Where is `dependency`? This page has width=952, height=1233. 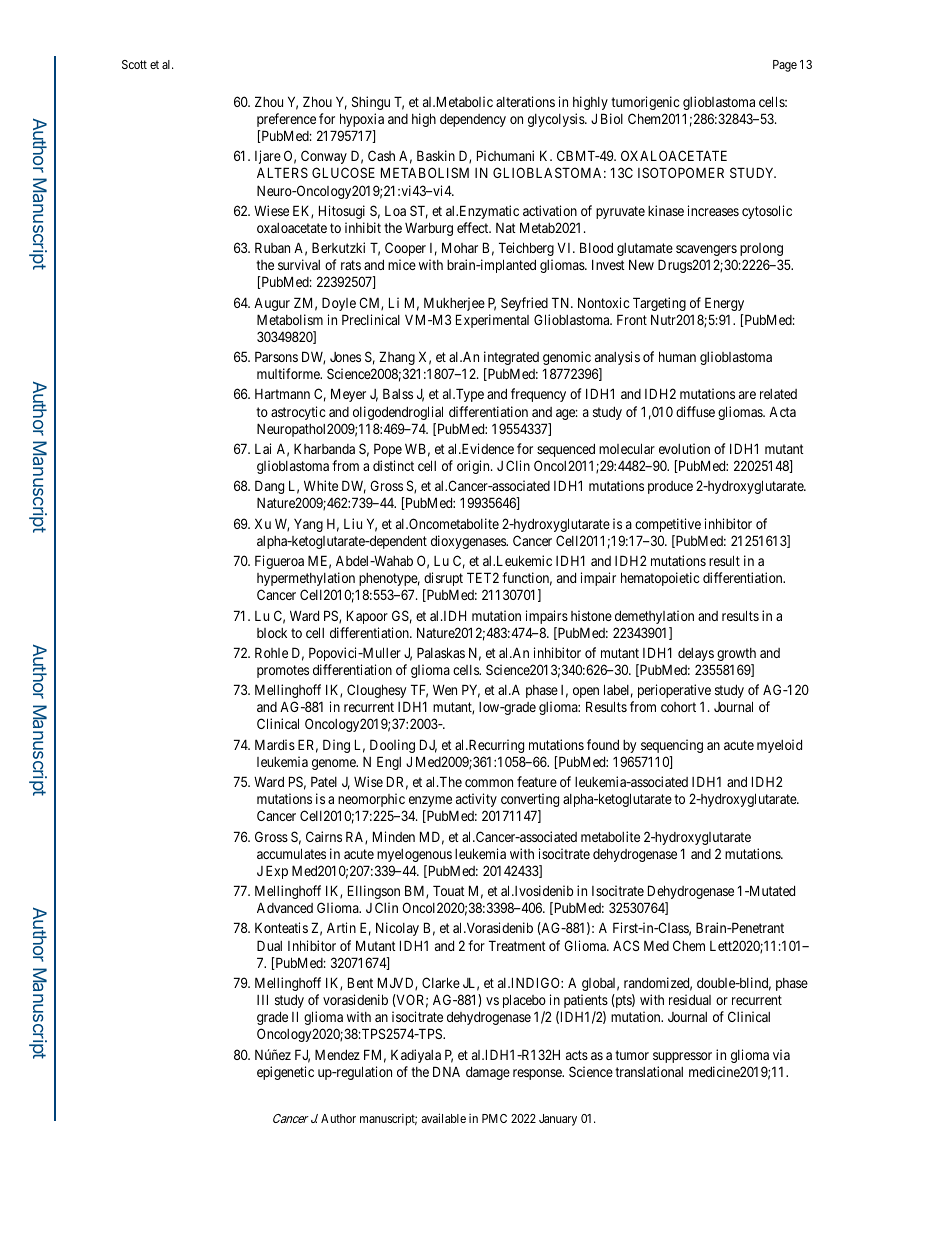 dependency is located at coordinates (473, 120).
